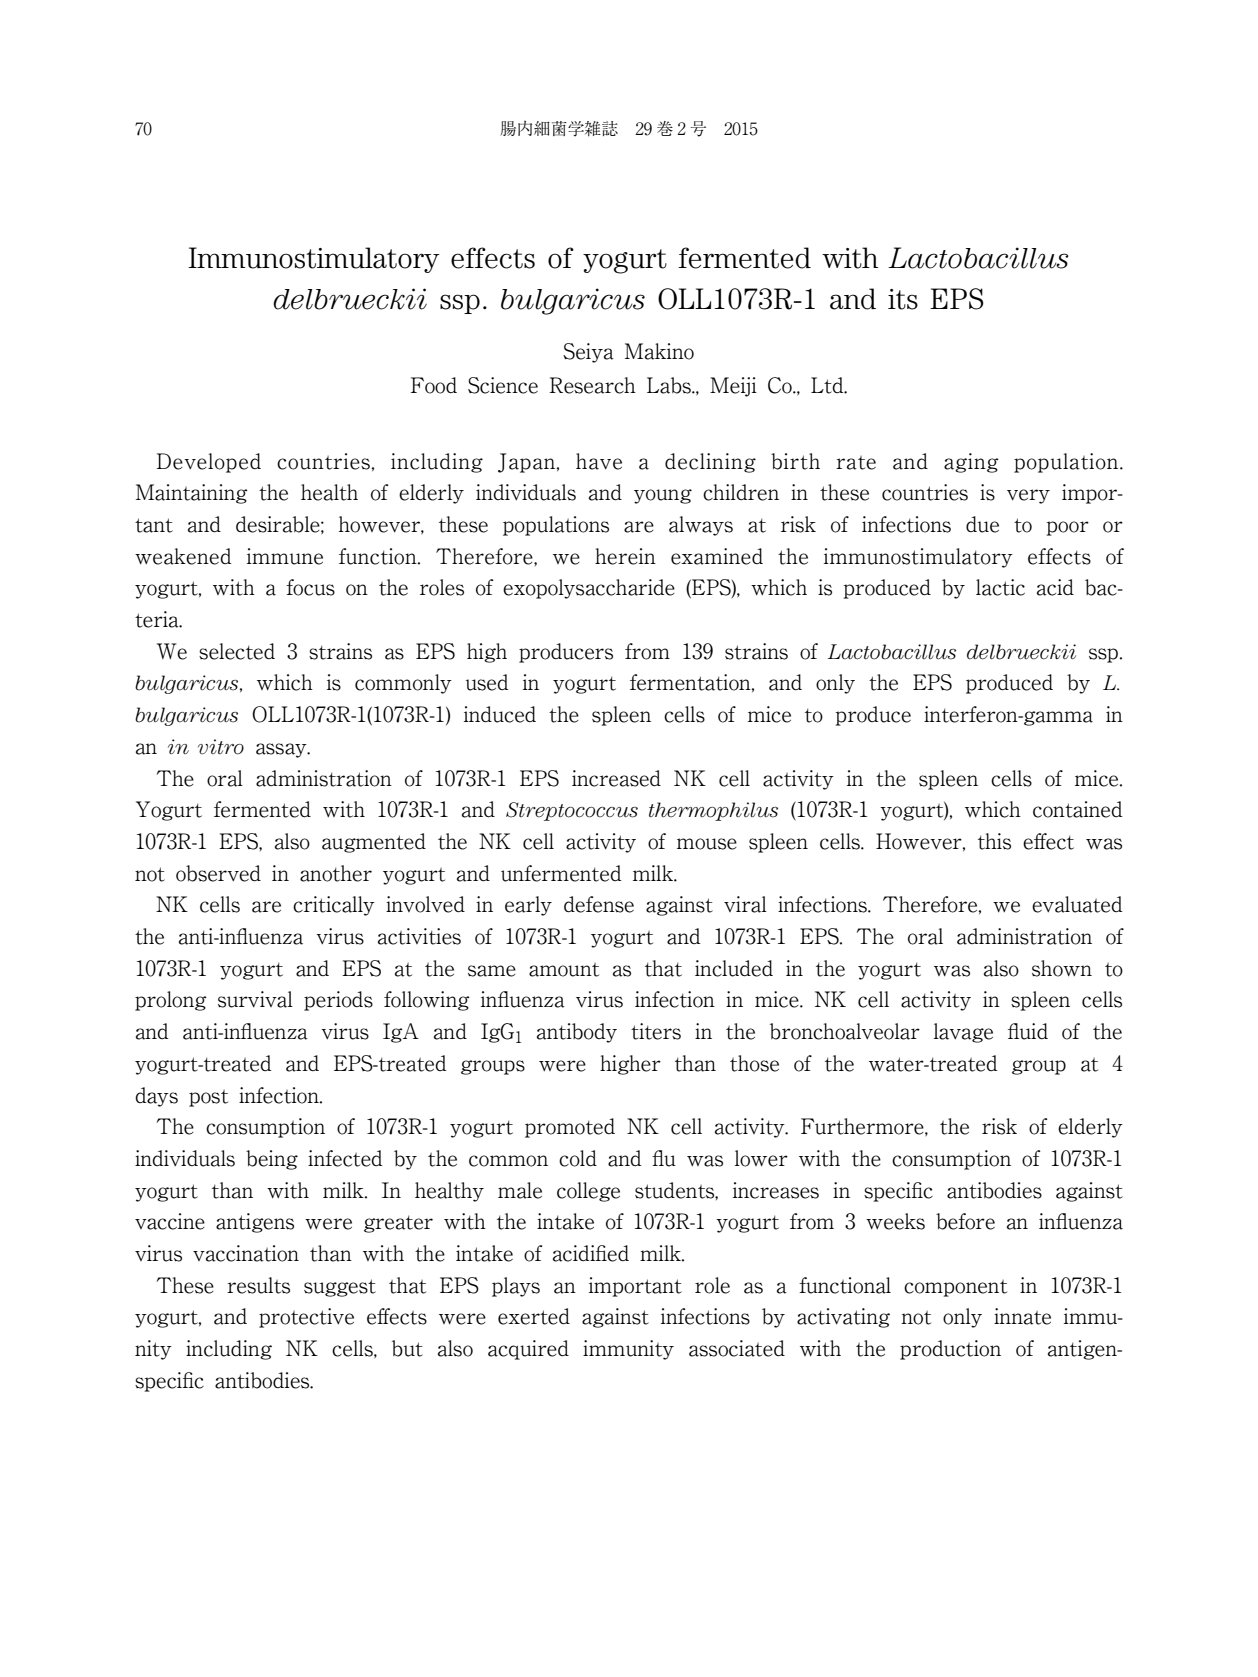 The image size is (1258, 1677). I want to click on Food, so click(434, 385).
